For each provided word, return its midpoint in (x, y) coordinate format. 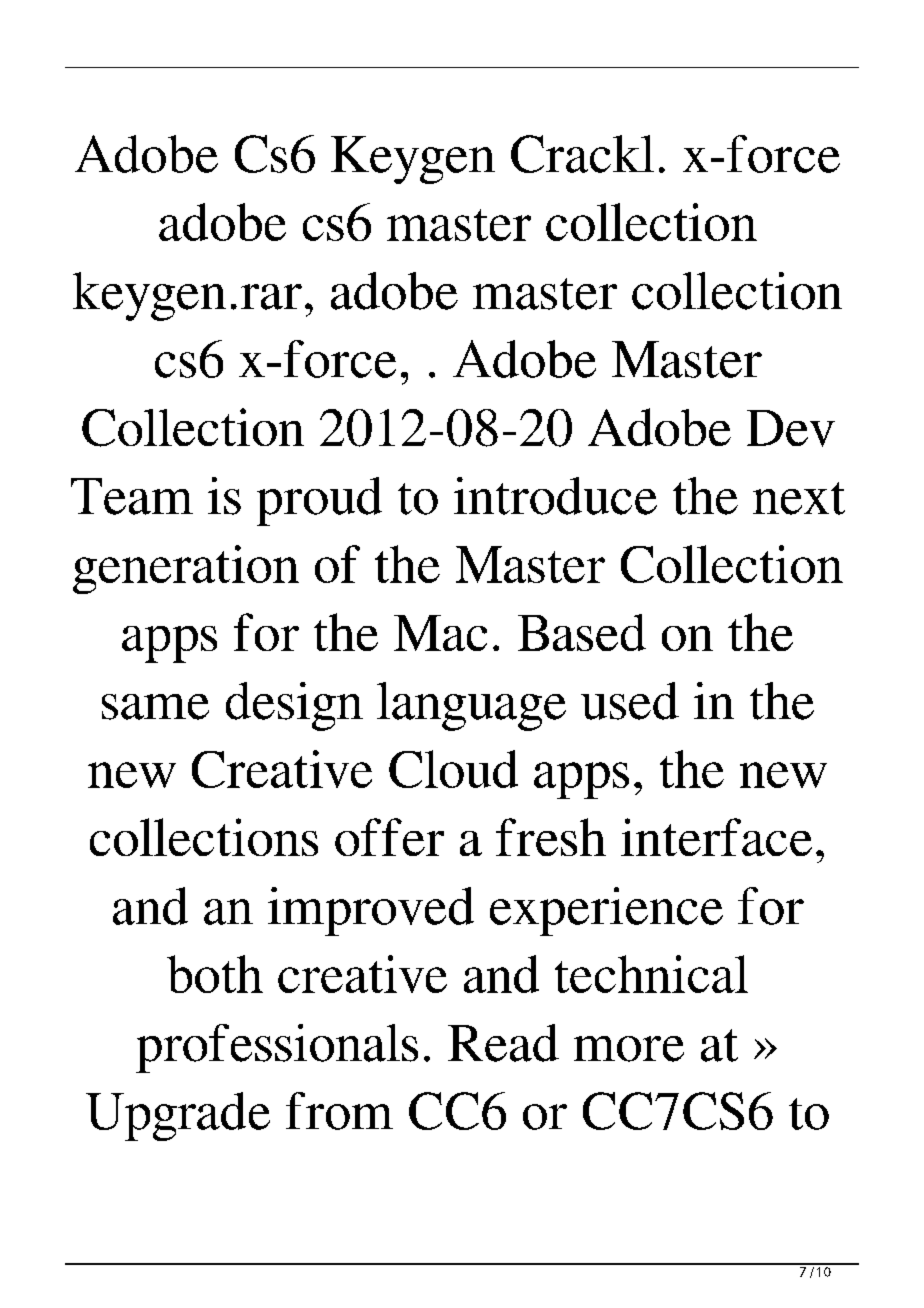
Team (132, 496)
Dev (791, 428)
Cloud (453, 769)
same (155, 707)
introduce (555, 496)
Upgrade (178, 1116)
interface (716, 837)
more (629, 1049)
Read (503, 1043)
